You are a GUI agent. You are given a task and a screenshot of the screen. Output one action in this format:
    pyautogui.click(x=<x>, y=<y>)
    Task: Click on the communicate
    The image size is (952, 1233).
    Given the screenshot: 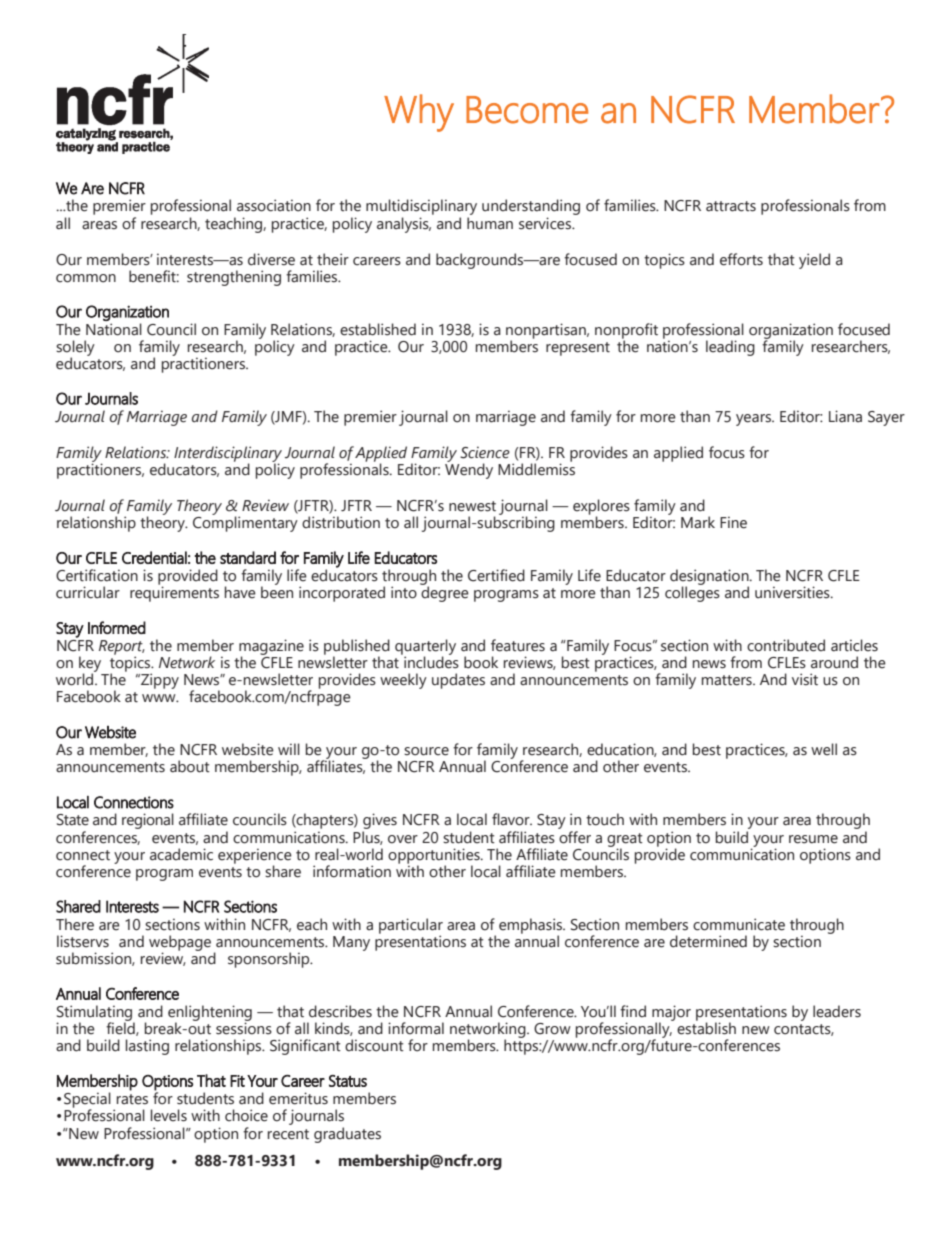 What is the action you would take?
    pyautogui.click(x=739, y=924)
